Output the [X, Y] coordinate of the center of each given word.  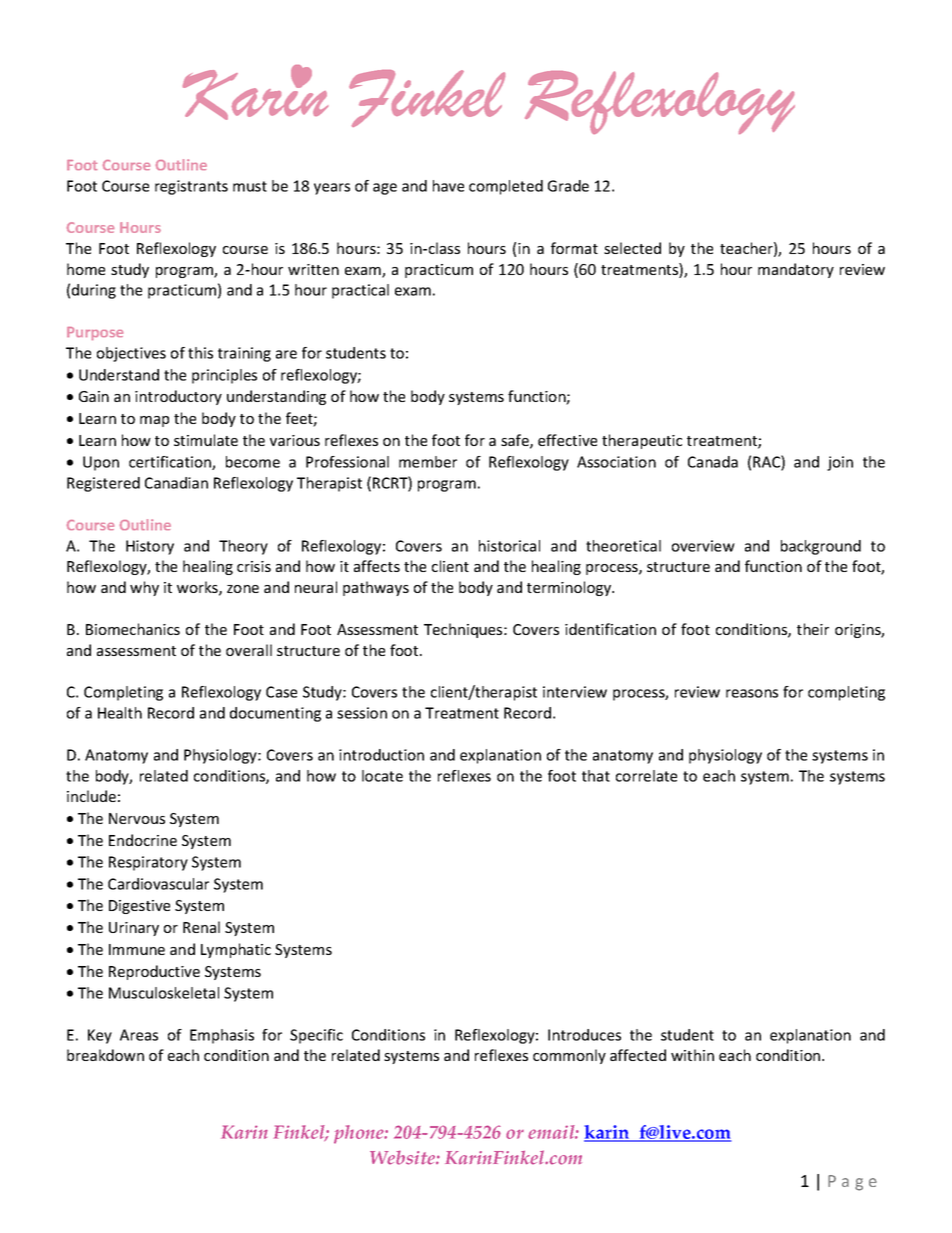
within [692, 1055]
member [428, 462]
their [813, 629]
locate [382, 776]
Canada [713, 462]
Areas [139, 1035]
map [154, 421]
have [448, 186]
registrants [191, 187]
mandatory [796, 270]
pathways [376, 588]
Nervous [137, 818]
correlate [646, 776]
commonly [569, 1056]
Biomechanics [133, 629]
